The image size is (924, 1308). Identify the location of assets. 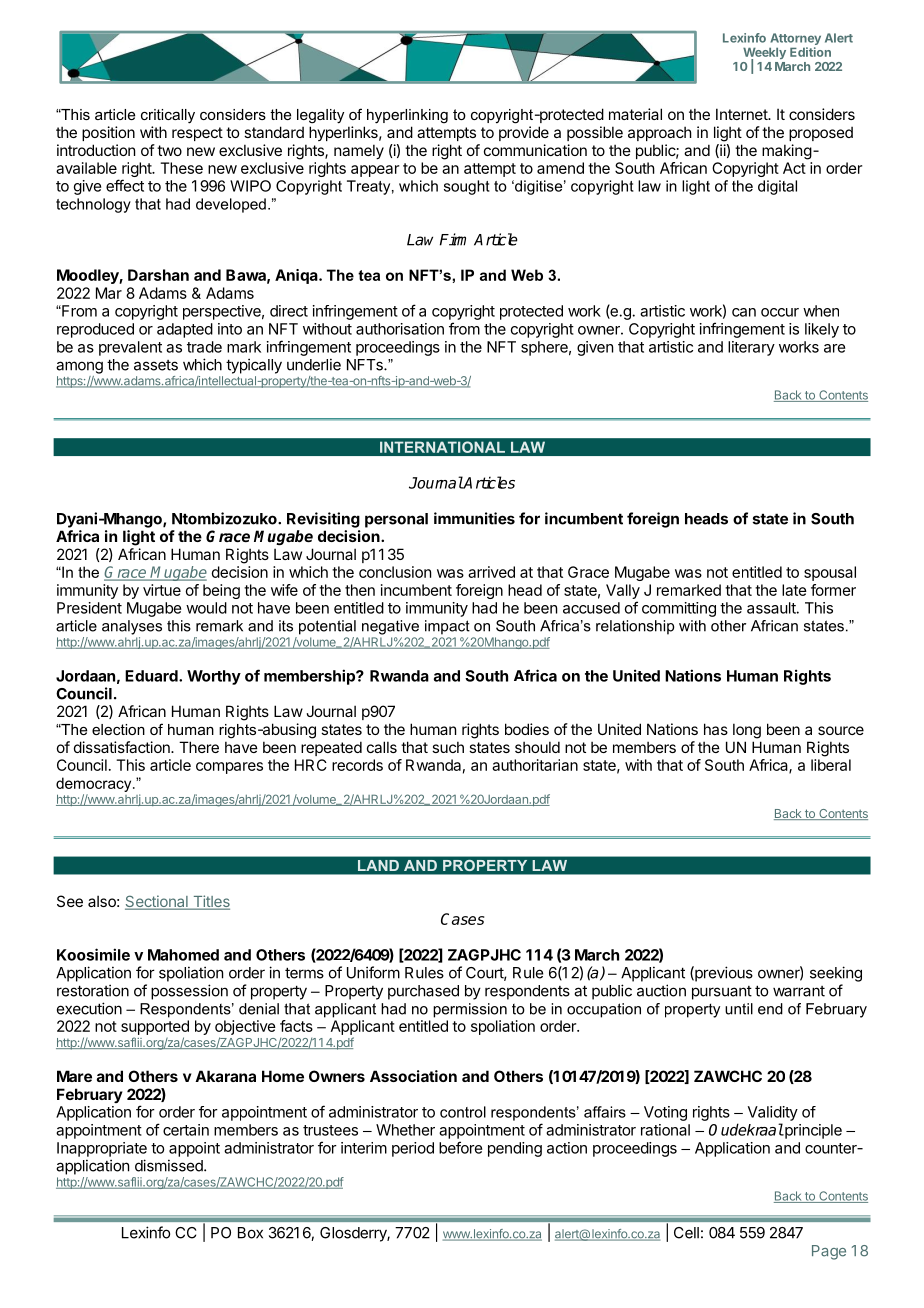
(156, 365).
